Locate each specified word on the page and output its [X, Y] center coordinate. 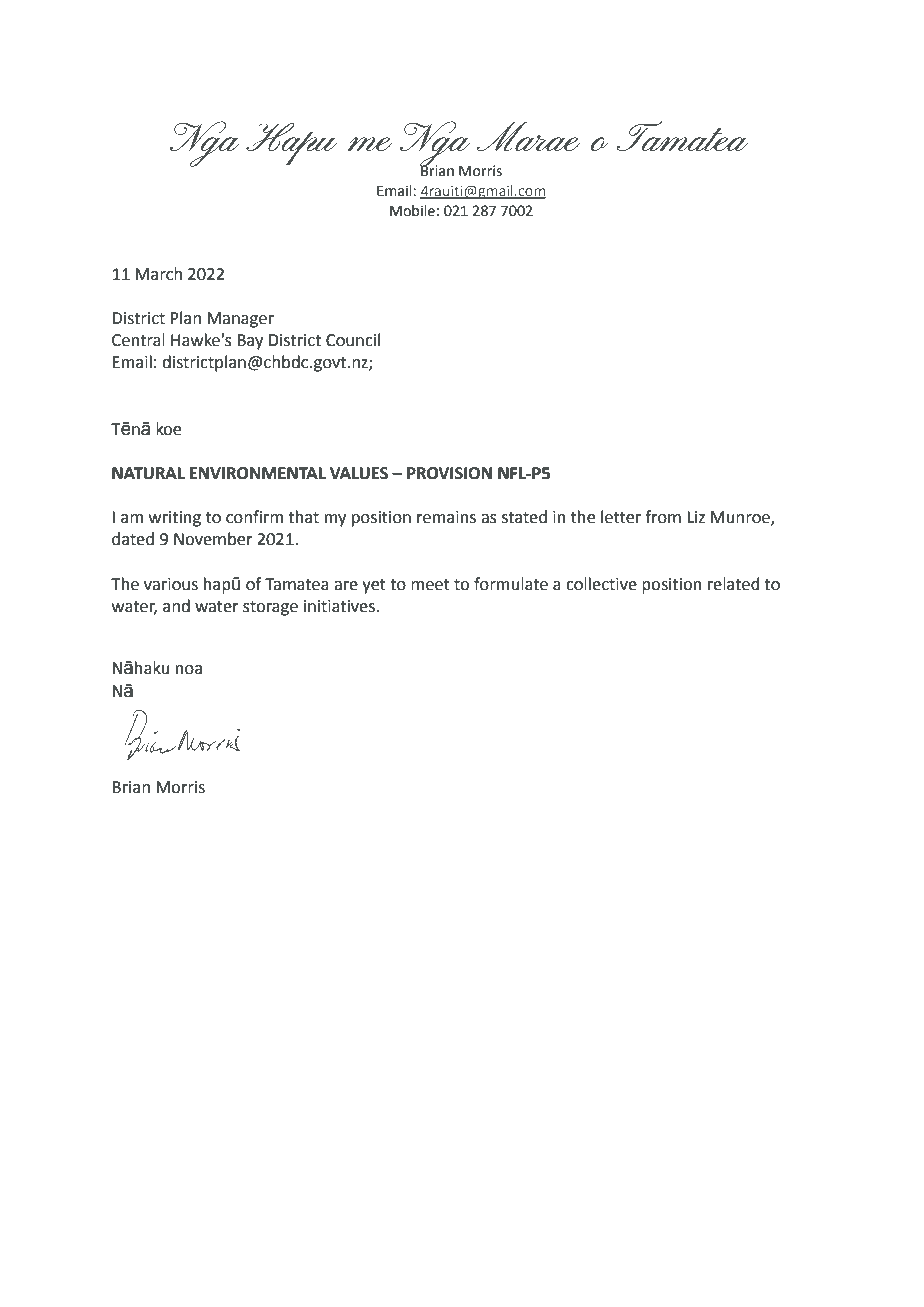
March [158, 274]
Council [353, 340]
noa [189, 670]
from [663, 517]
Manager [240, 320]
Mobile [412, 211]
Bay [250, 342]
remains [446, 517]
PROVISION [449, 473]
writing [175, 519]
